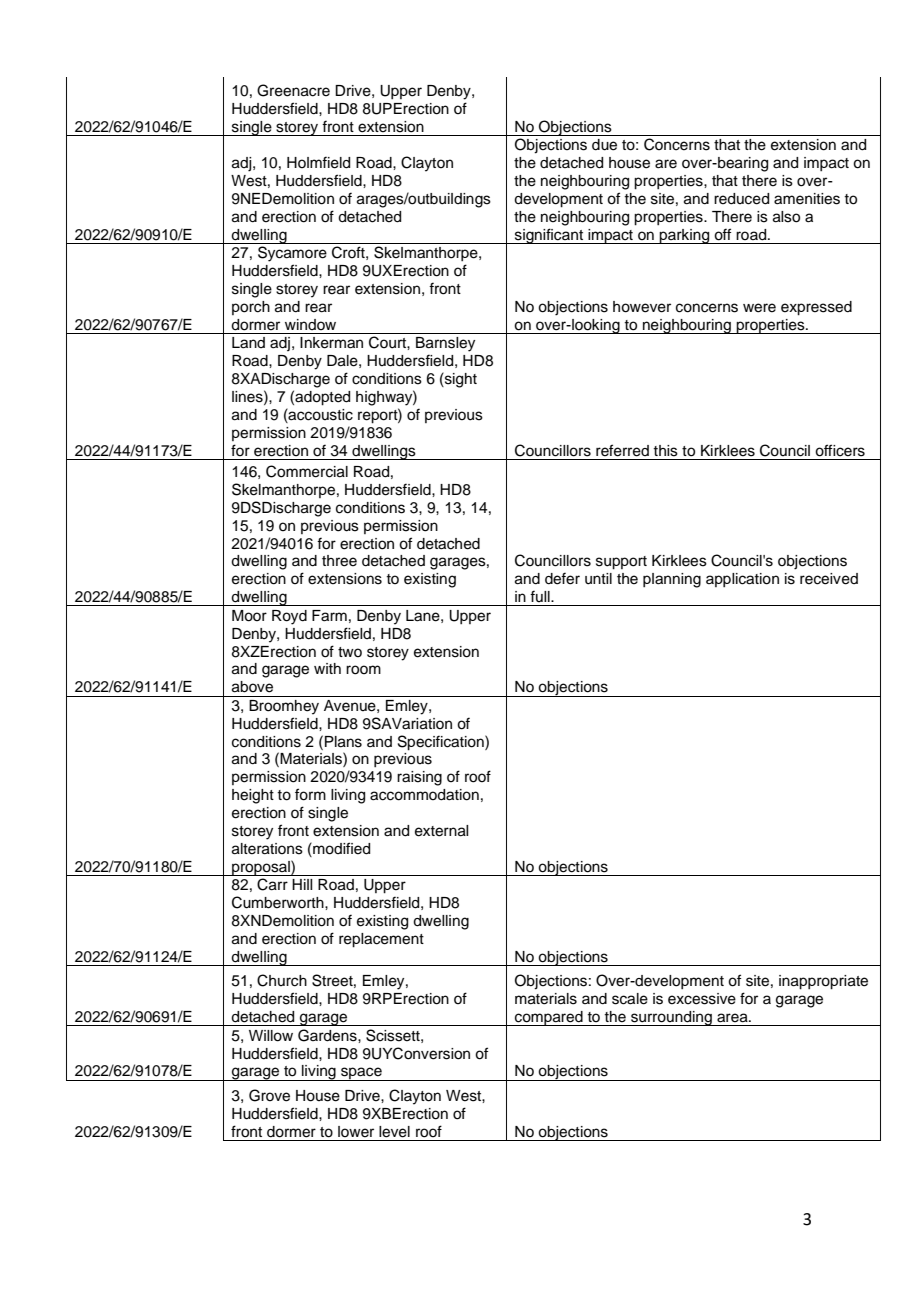 The width and height of the image is (924, 1308). What do you see at coordinates (269, 1095) in the image?
I see `Grove` at bounding box center [269, 1095].
